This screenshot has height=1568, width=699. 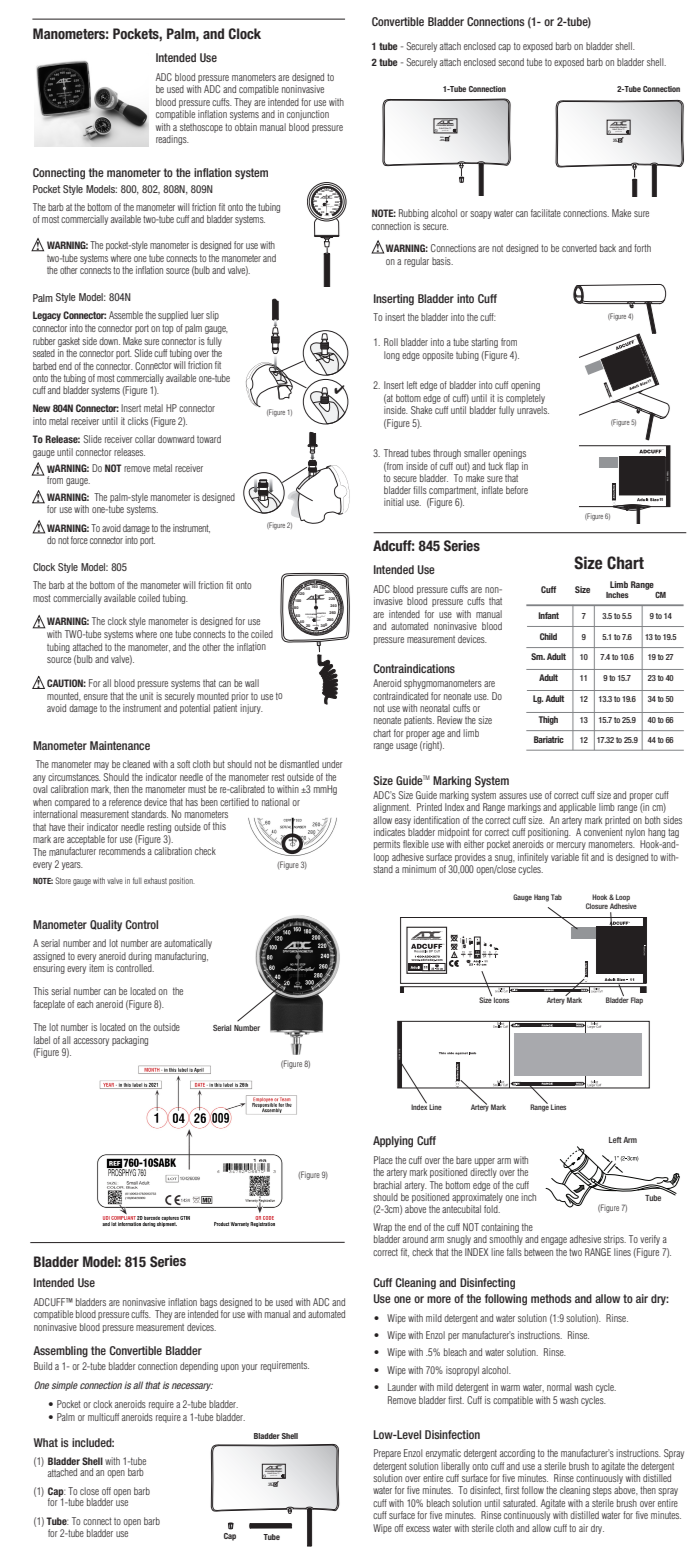 I want to click on readings, so click(x=172, y=140).
